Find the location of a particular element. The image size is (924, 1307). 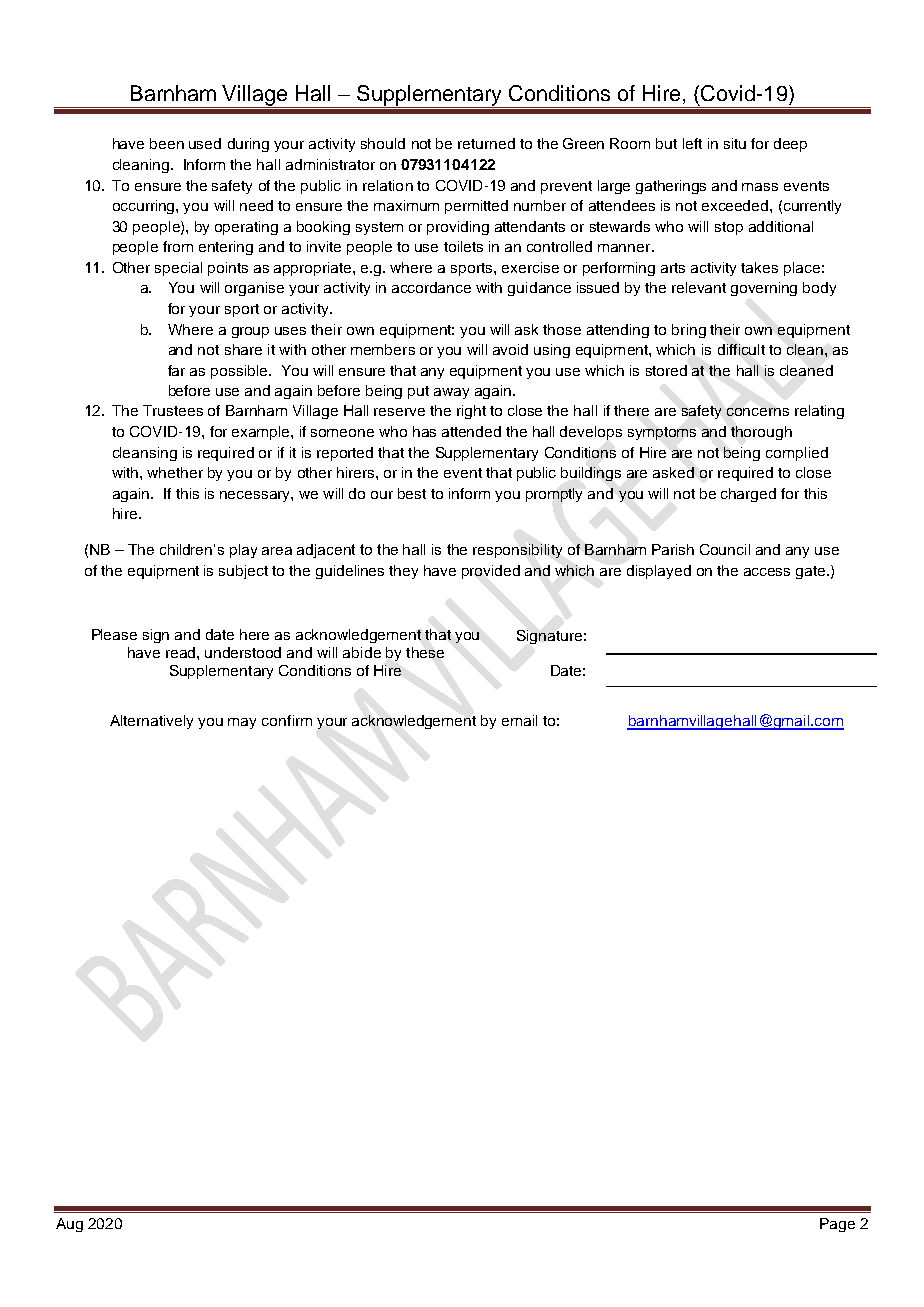

mass is located at coordinates (760, 187).
